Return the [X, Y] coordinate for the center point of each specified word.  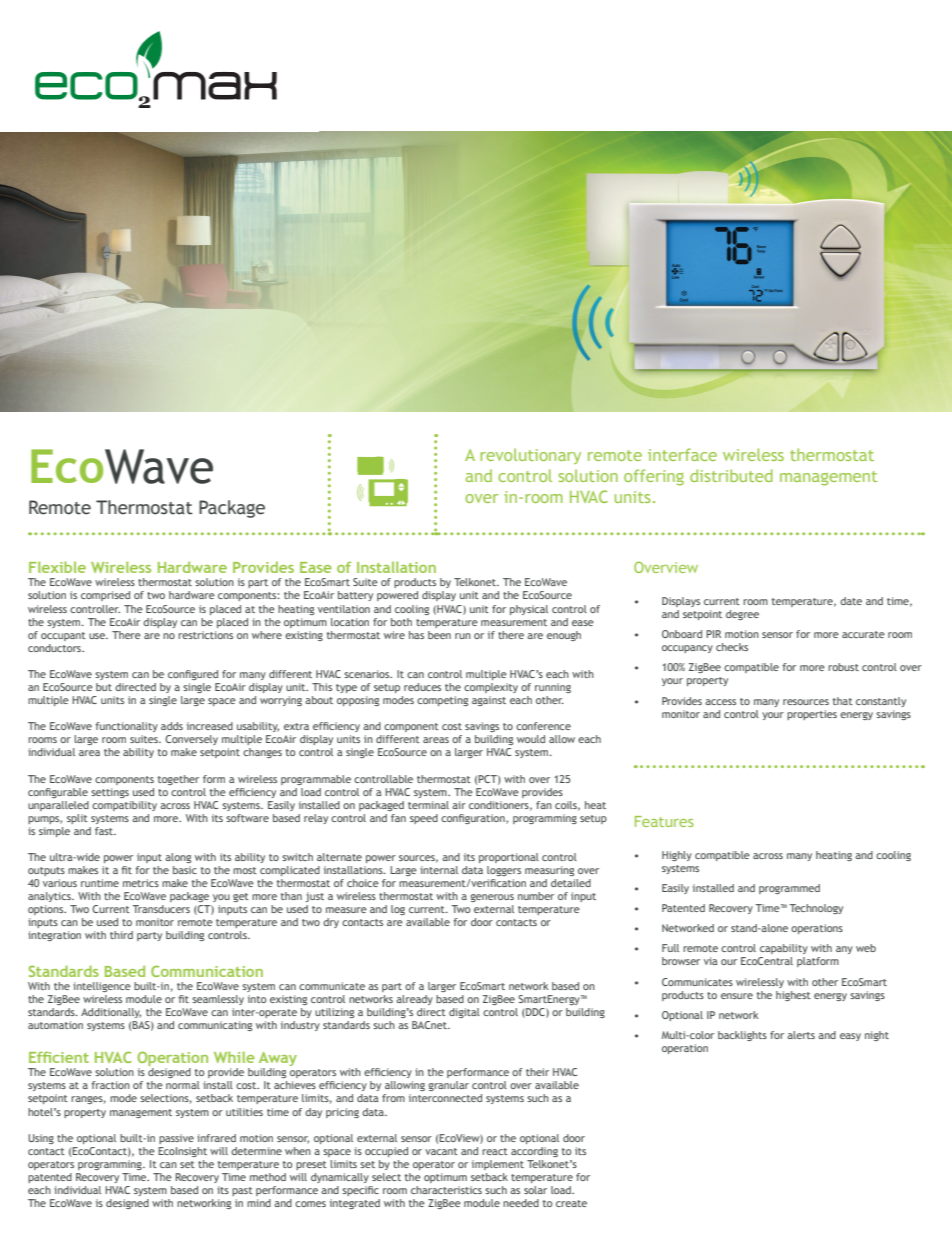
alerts [801, 1035]
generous [492, 898]
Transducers [161, 909]
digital [464, 1013]
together [178, 780]
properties [812, 715]
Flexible [57, 567]
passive [176, 1139]
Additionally [111, 1013]
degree [742, 615]
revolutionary [530, 456]
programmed [789, 889]
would [531, 739]
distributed [731, 475]
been [439, 635]
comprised [105, 596]
